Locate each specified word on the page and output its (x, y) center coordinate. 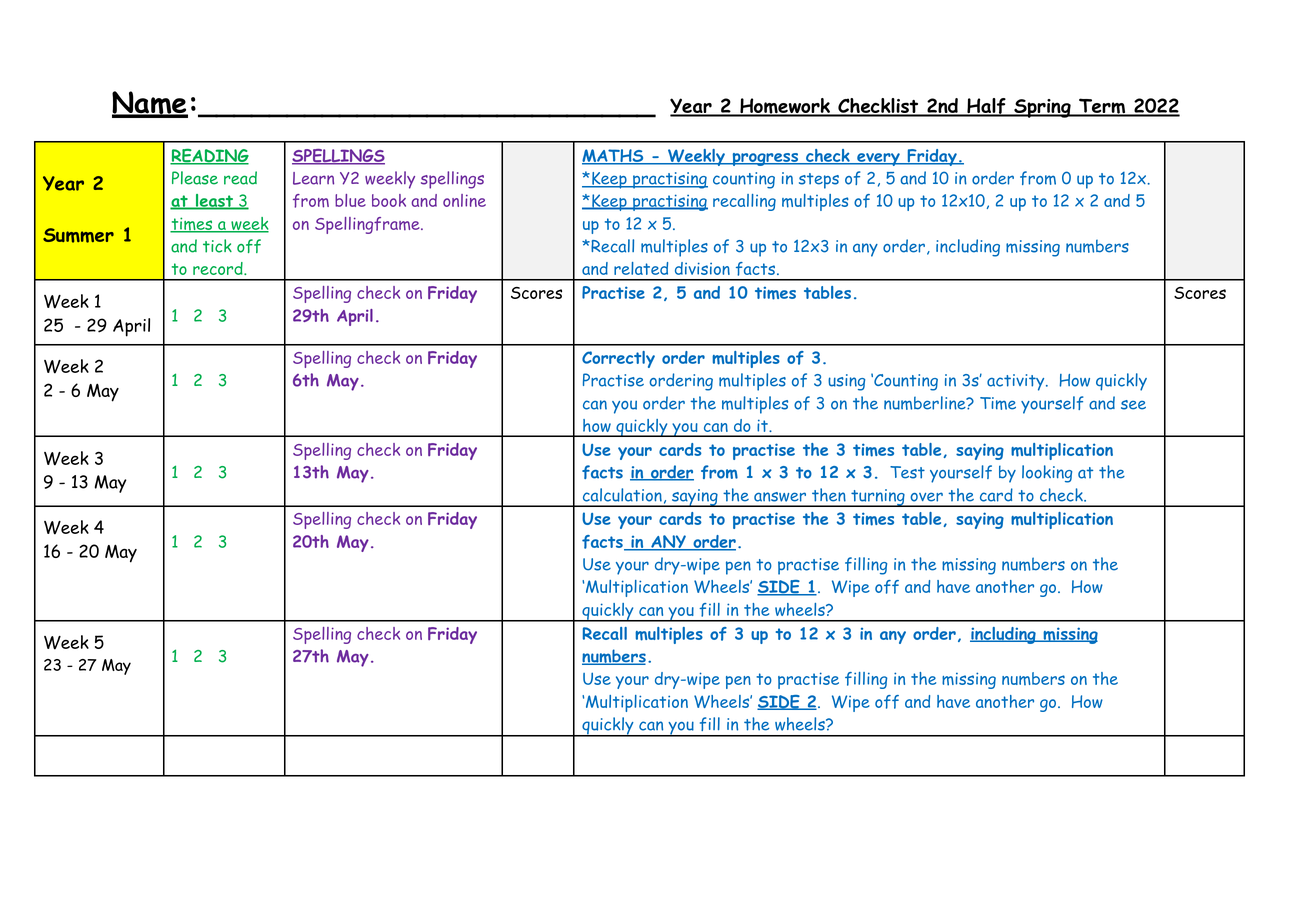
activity (1015, 382)
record (219, 268)
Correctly (618, 359)
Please (195, 178)
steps (819, 181)
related (641, 268)
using (846, 382)
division (702, 268)
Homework (785, 107)
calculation (622, 495)
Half (986, 107)
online (464, 200)
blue (350, 200)
